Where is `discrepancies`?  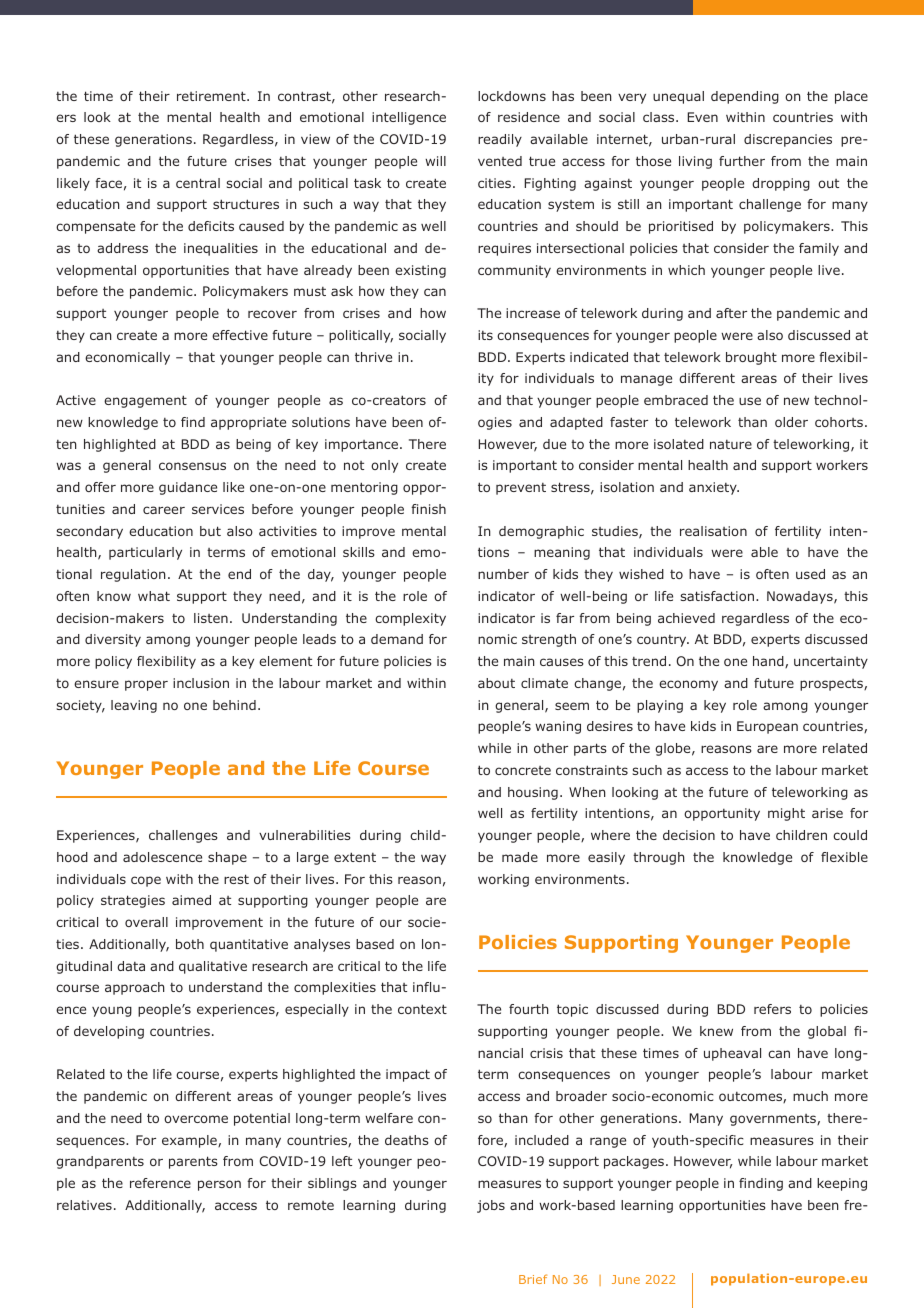 discrepancies is located at coordinates (788, 140).
